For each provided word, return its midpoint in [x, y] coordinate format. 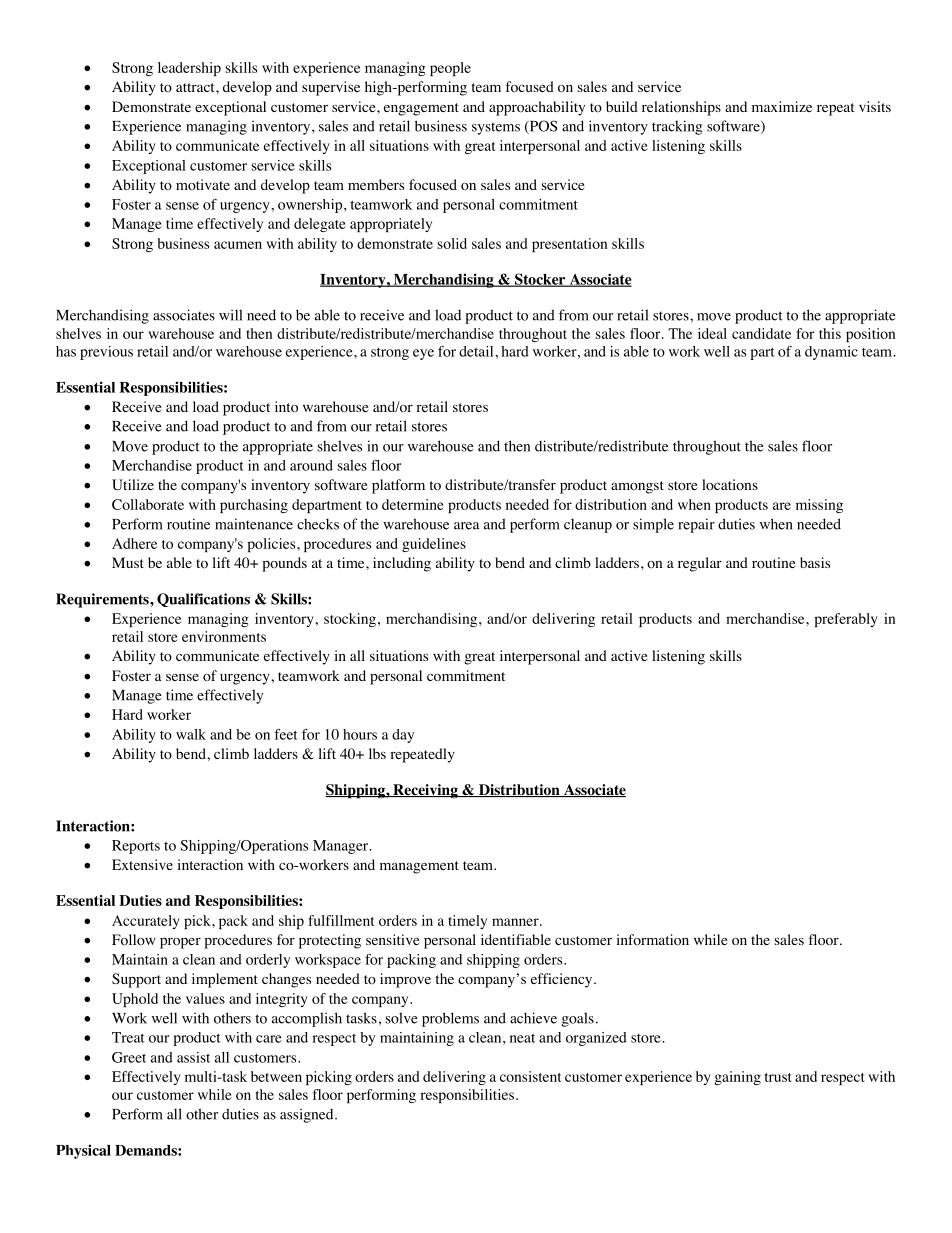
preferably [846, 620]
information [653, 940]
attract [196, 87]
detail [477, 351]
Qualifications [203, 600]
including [402, 564]
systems [496, 128]
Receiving [425, 791]
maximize [782, 106]
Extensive [142, 864]
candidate [761, 333]
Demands [147, 1150]
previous [106, 353]
